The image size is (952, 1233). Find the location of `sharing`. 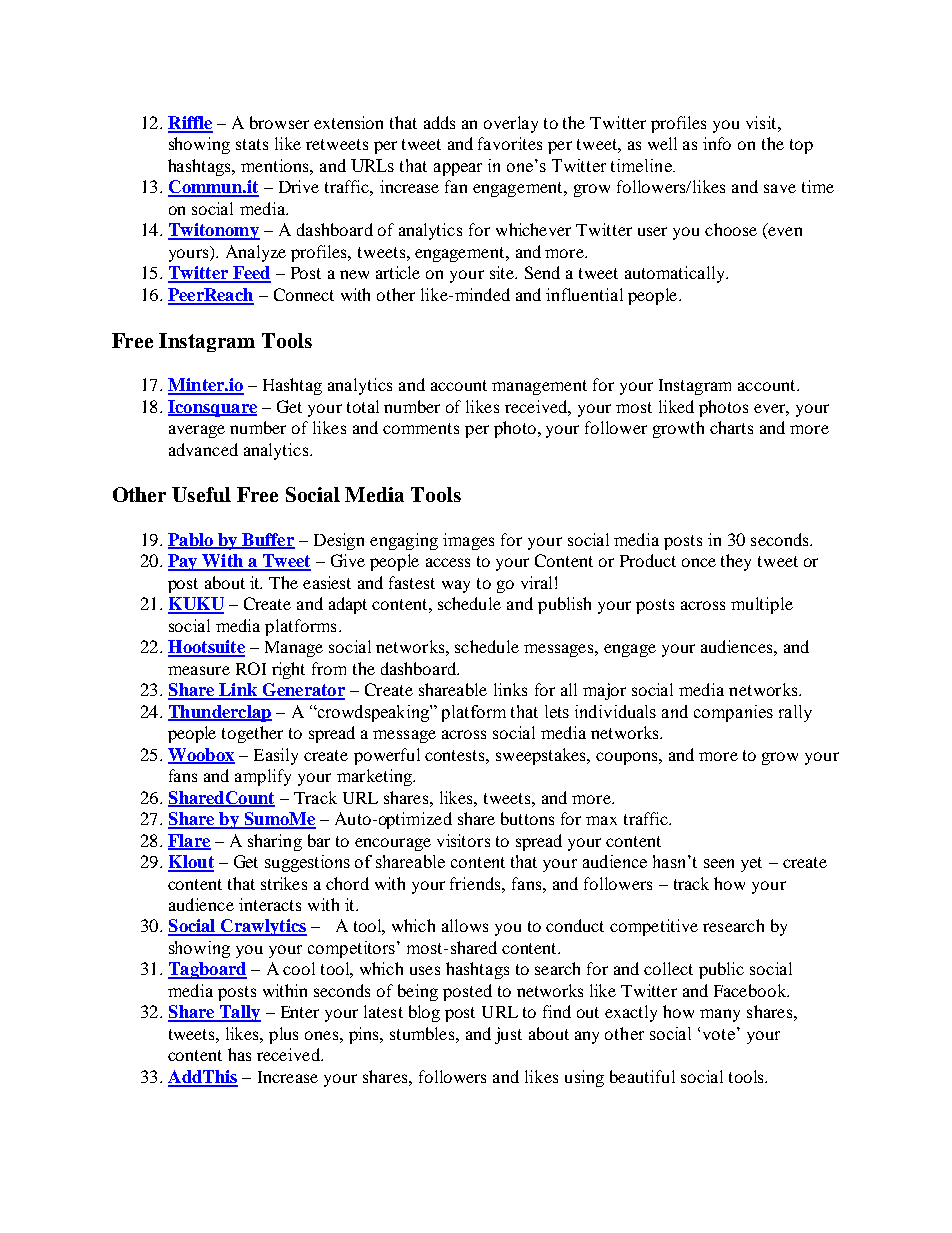

sharing is located at coordinates (275, 842).
